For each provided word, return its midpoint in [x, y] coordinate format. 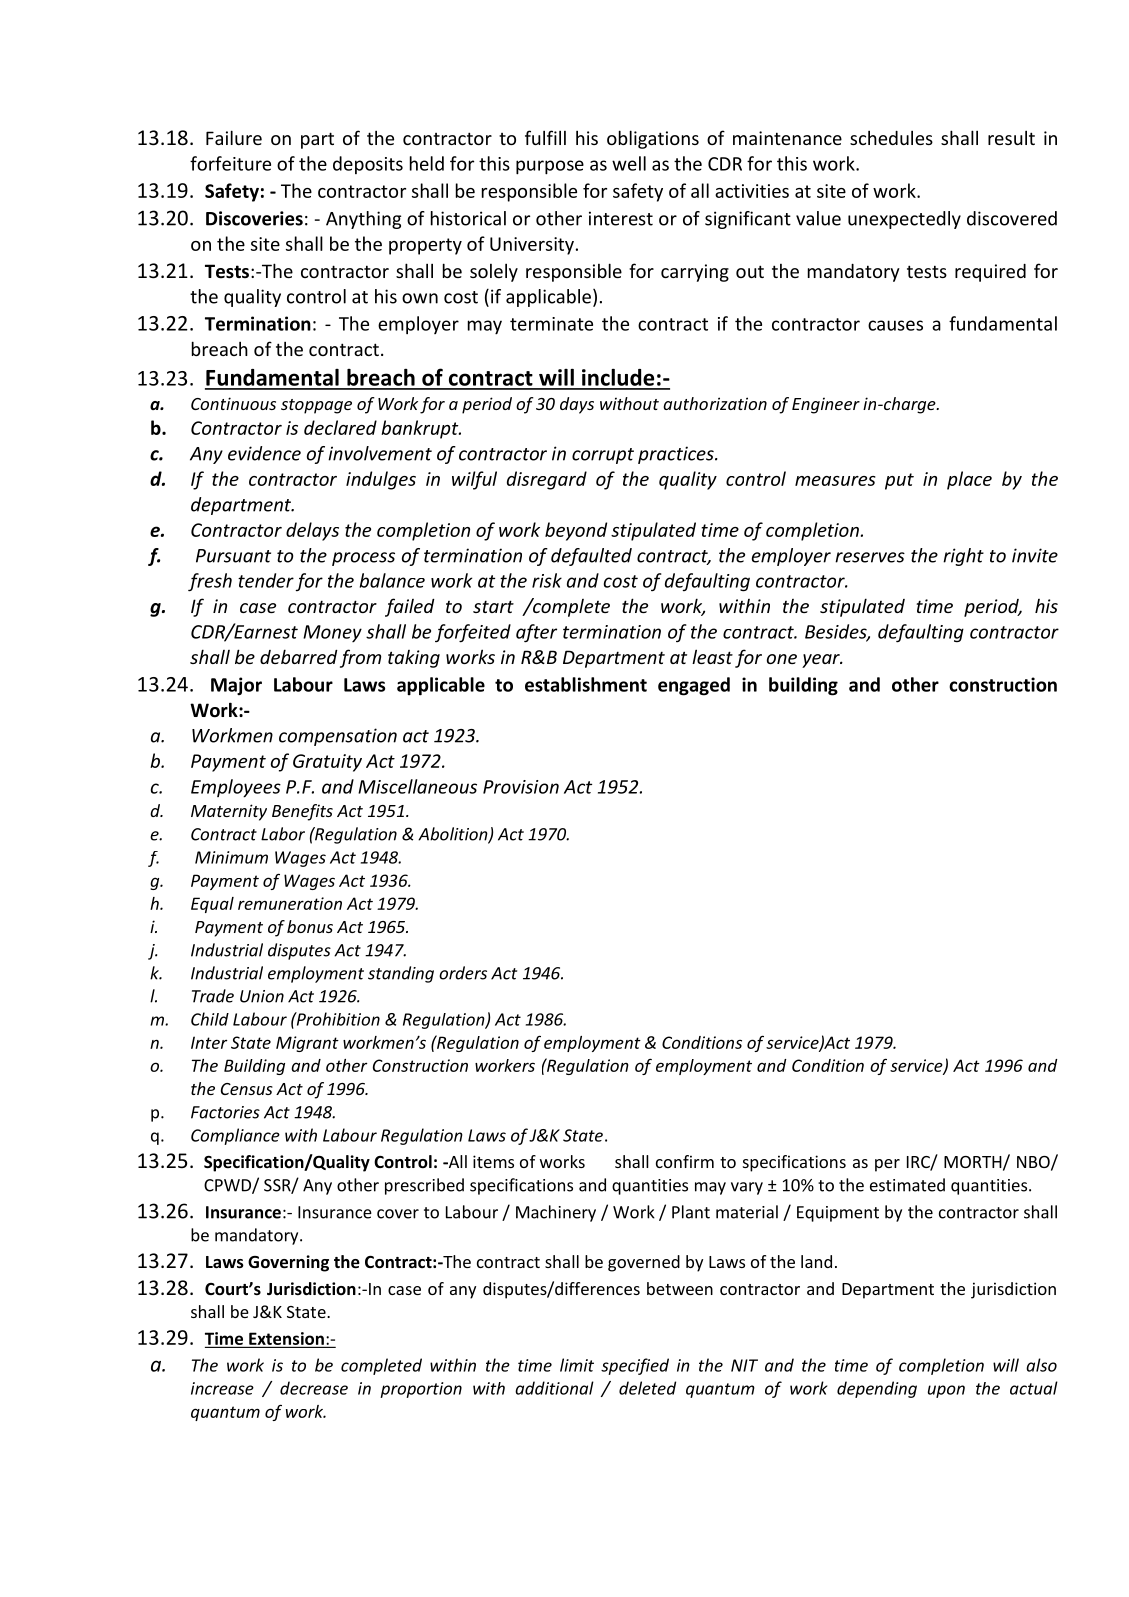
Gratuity [327, 763]
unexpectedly [904, 220]
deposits [368, 165]
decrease [314, 1388]
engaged [694, 686]
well [629, 163]
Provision [521, 787]
